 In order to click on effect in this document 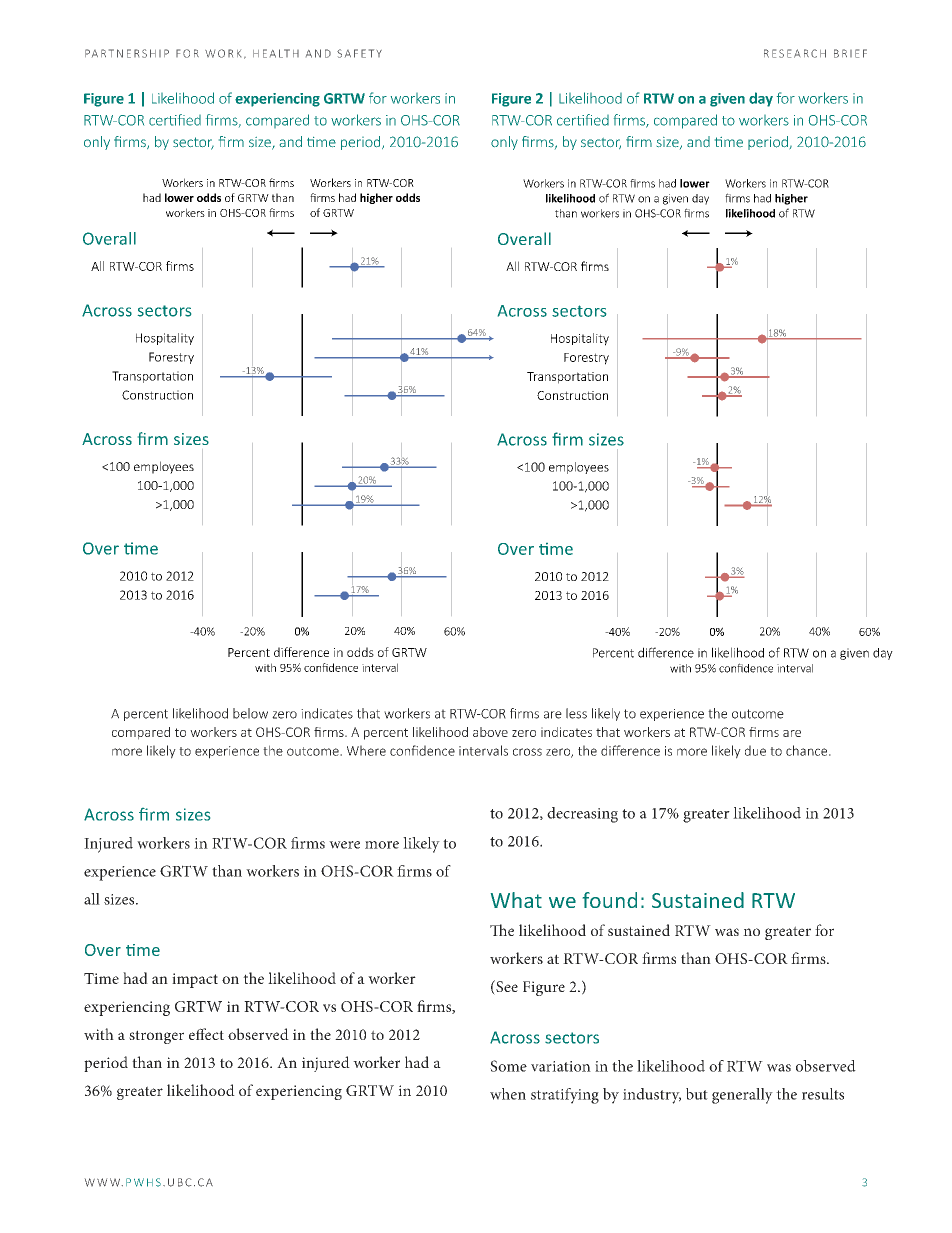, I will do `click(206, 1034)`.
